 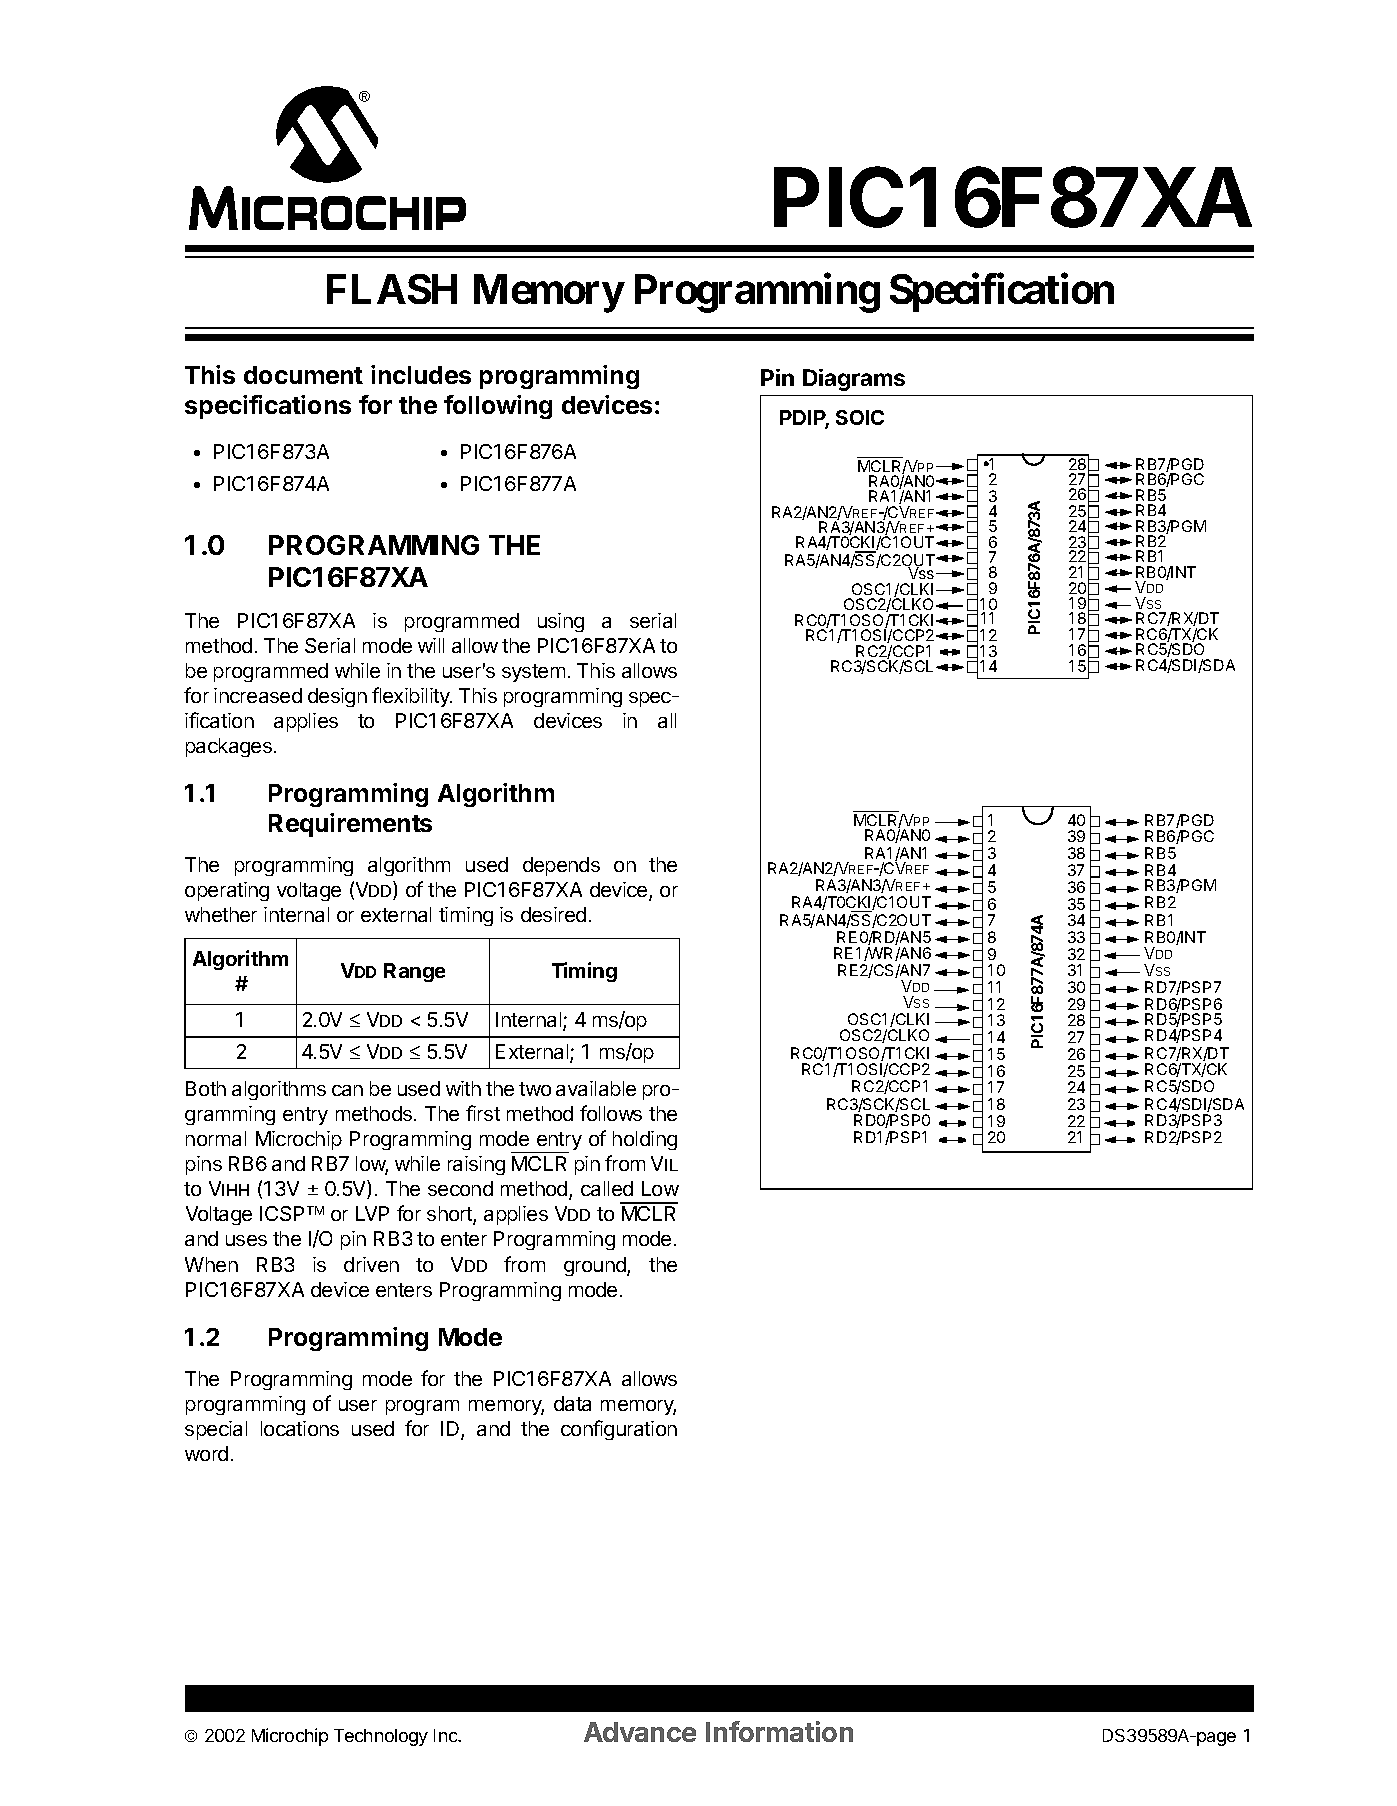 What do you see at coordinates (246, 1240) in the document?
I see `uses` at bounding box center [246, 1240].
